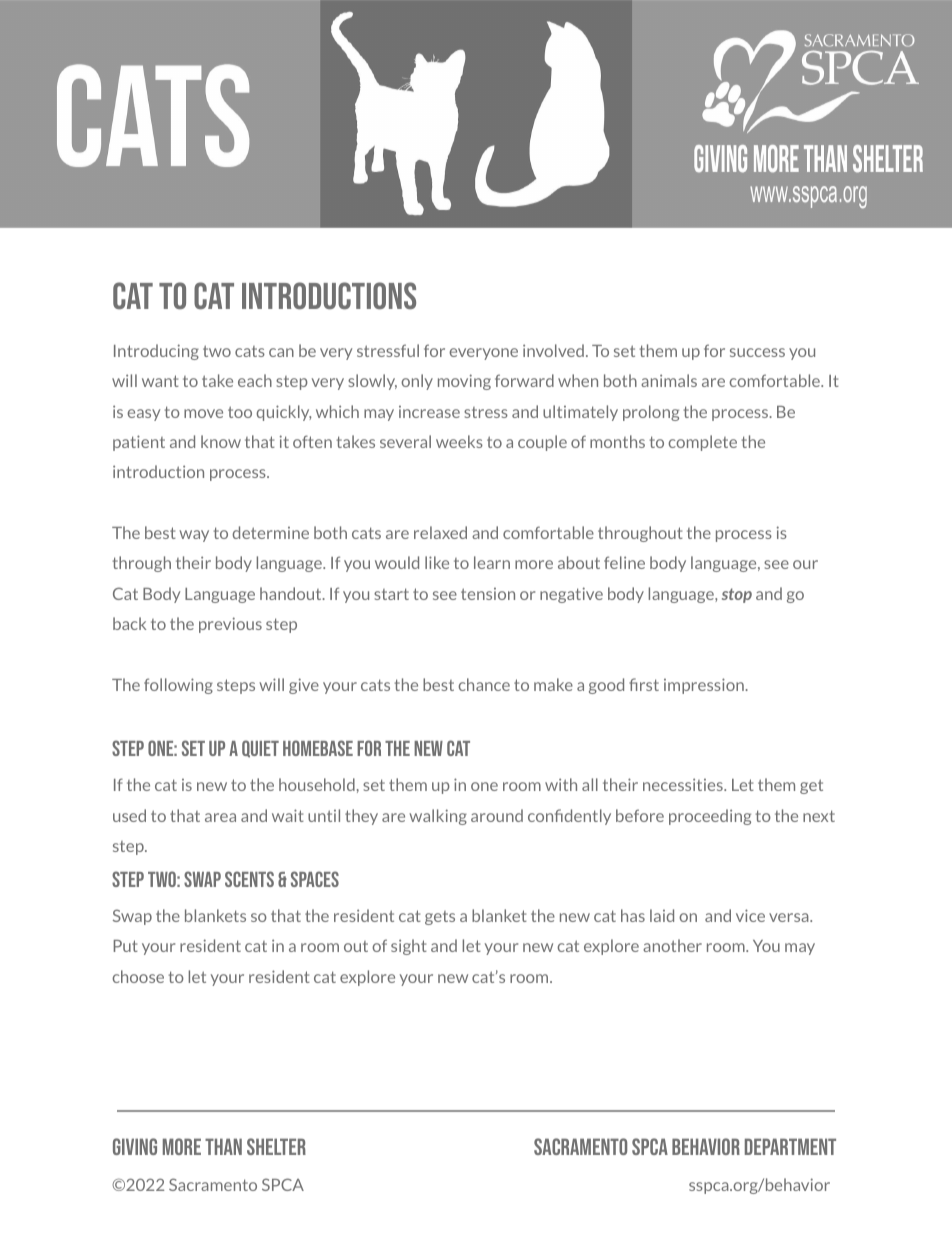 Image resolution: width=952 pixels, height=1233 pixels. Describe the element at coordinates (220, 817) in the document. I see `area` at that location.
